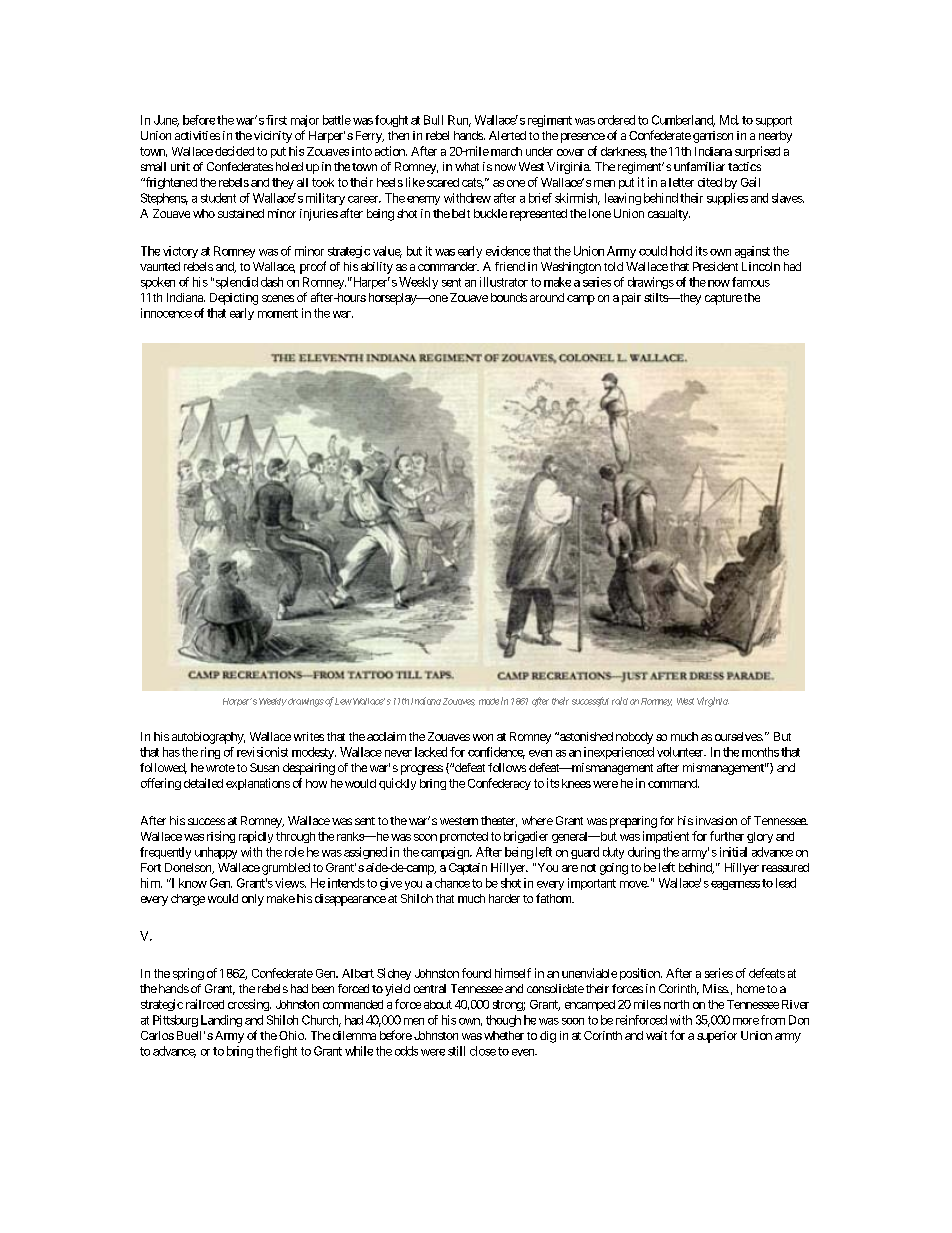 Image resolution: width=952 pixels, height=1233 pixels. I want to click on bounds, so click(509, 297).
